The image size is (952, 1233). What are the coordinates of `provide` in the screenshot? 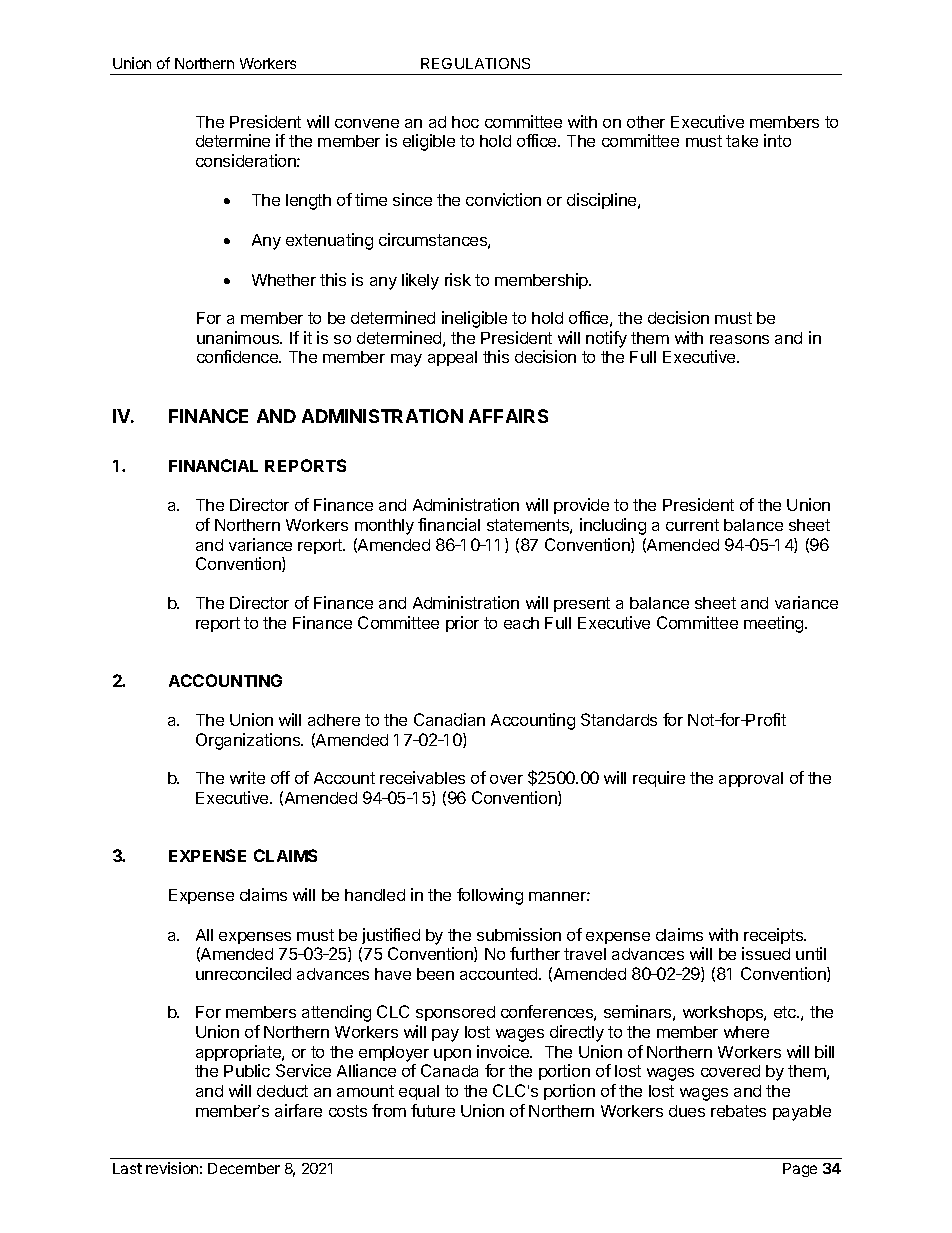 It's located at (581, 506).
